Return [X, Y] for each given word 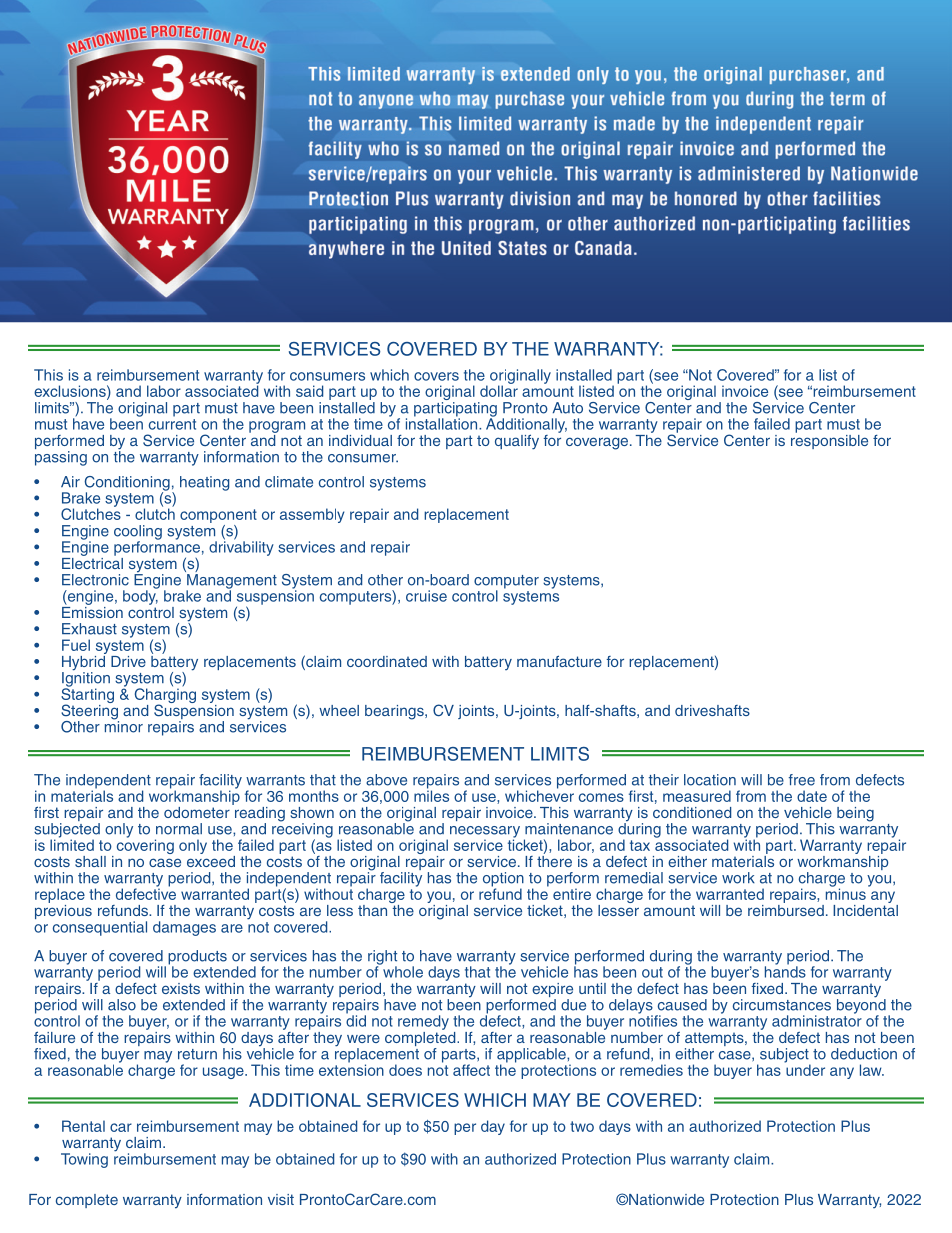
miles [431, 795]
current [172, 424]
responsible [829, 440]
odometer [197, 812]
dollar [499, 390]
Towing [84, 1160]
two [582, 1126]
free [802, 780]
